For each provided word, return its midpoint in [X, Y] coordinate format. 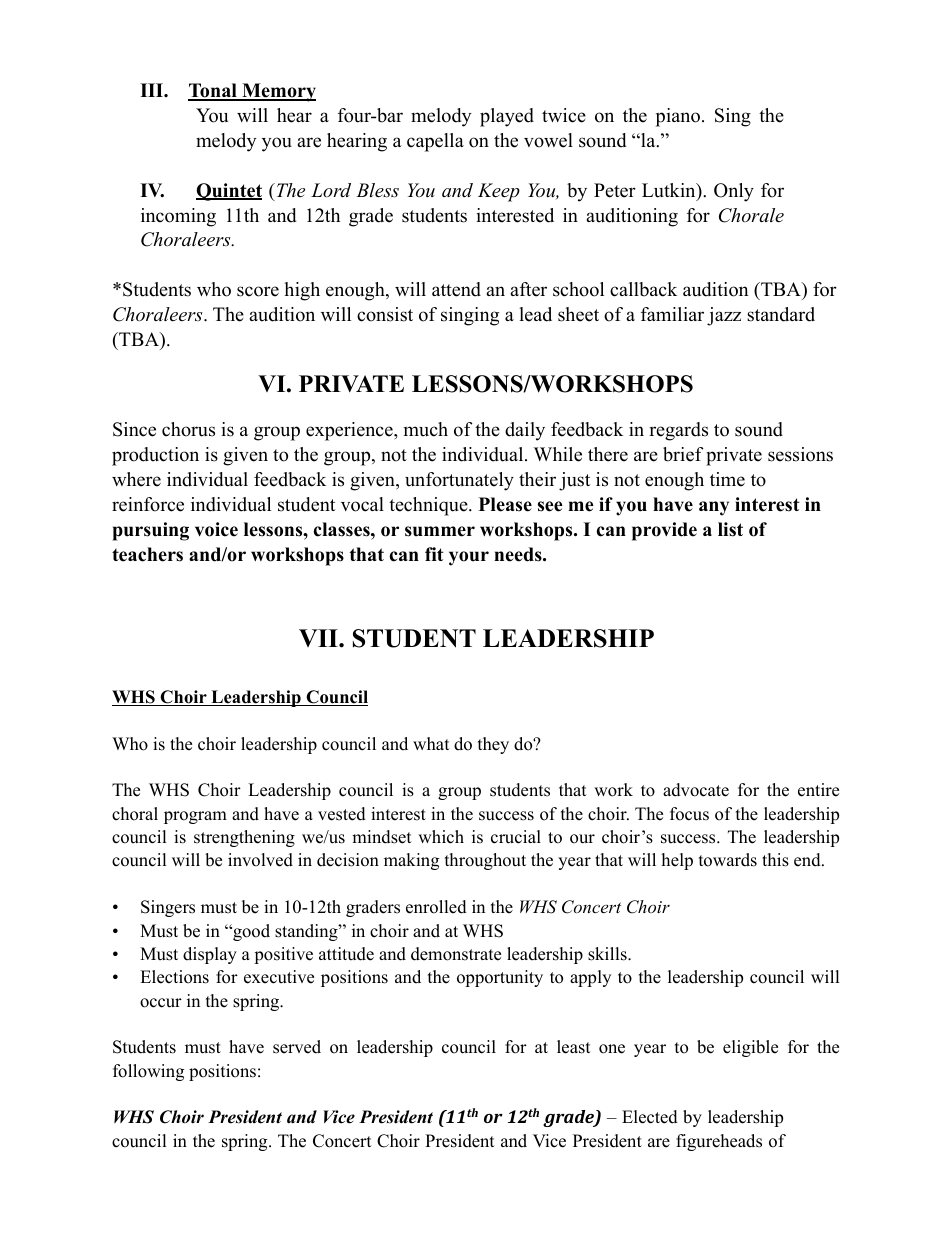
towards [728, 860]
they [493, 745]
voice [216, 529]
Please [505, 504]
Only [734, 192]
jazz [724, 316]
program [195, 817]
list [730, 529]
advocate [696, 790]
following [148, 1072]
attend [456, 289]
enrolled [436, 907]
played [507, 117]
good [250, 932]
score [258, 291]
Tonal [213, 91]
